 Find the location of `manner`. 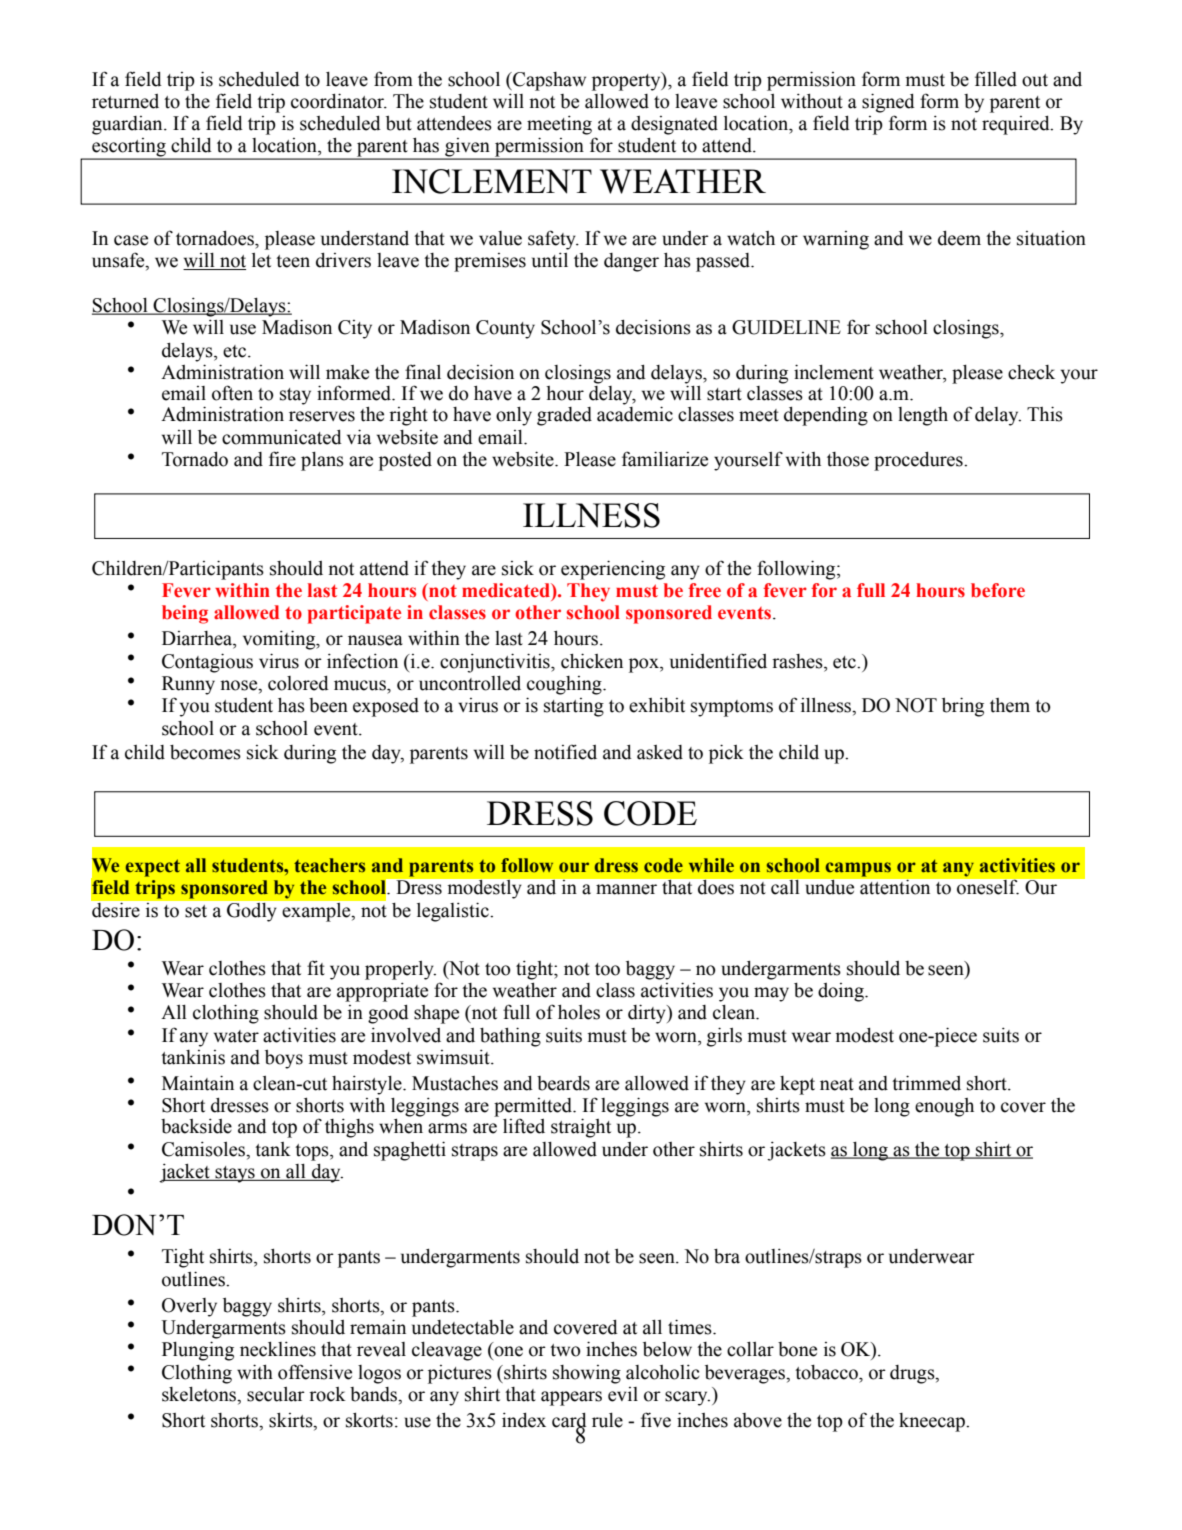

manner is located at coordinates (626, 889).
